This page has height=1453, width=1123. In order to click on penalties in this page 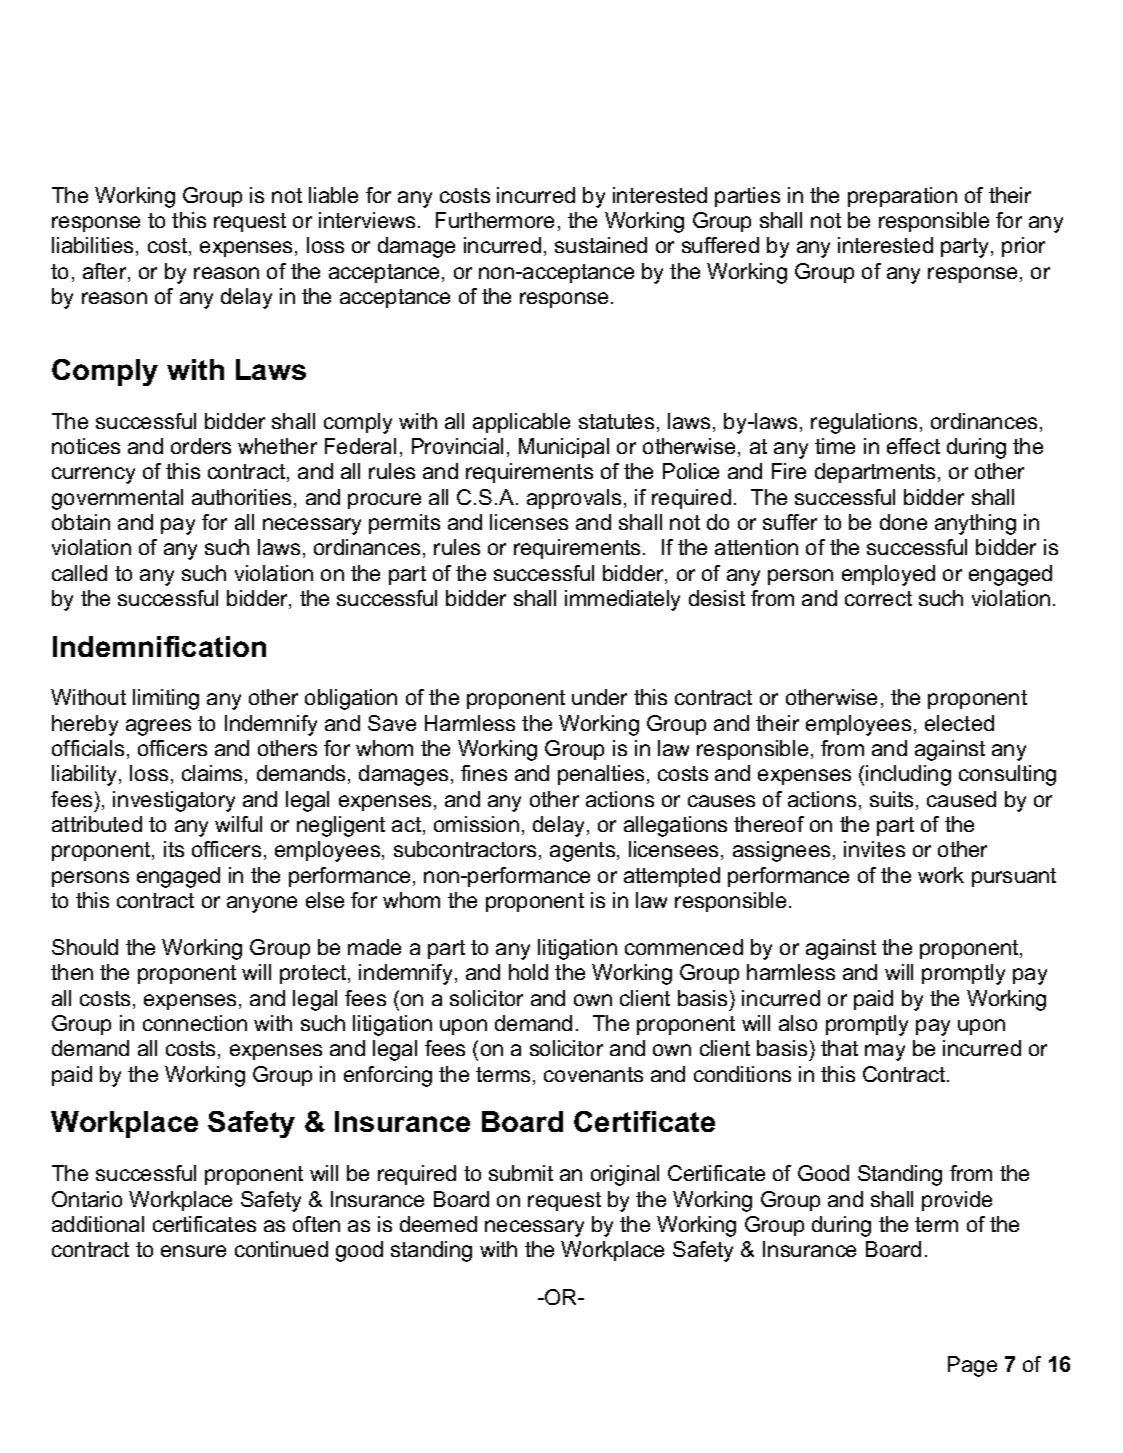, I will do `click(601, 775)`.
